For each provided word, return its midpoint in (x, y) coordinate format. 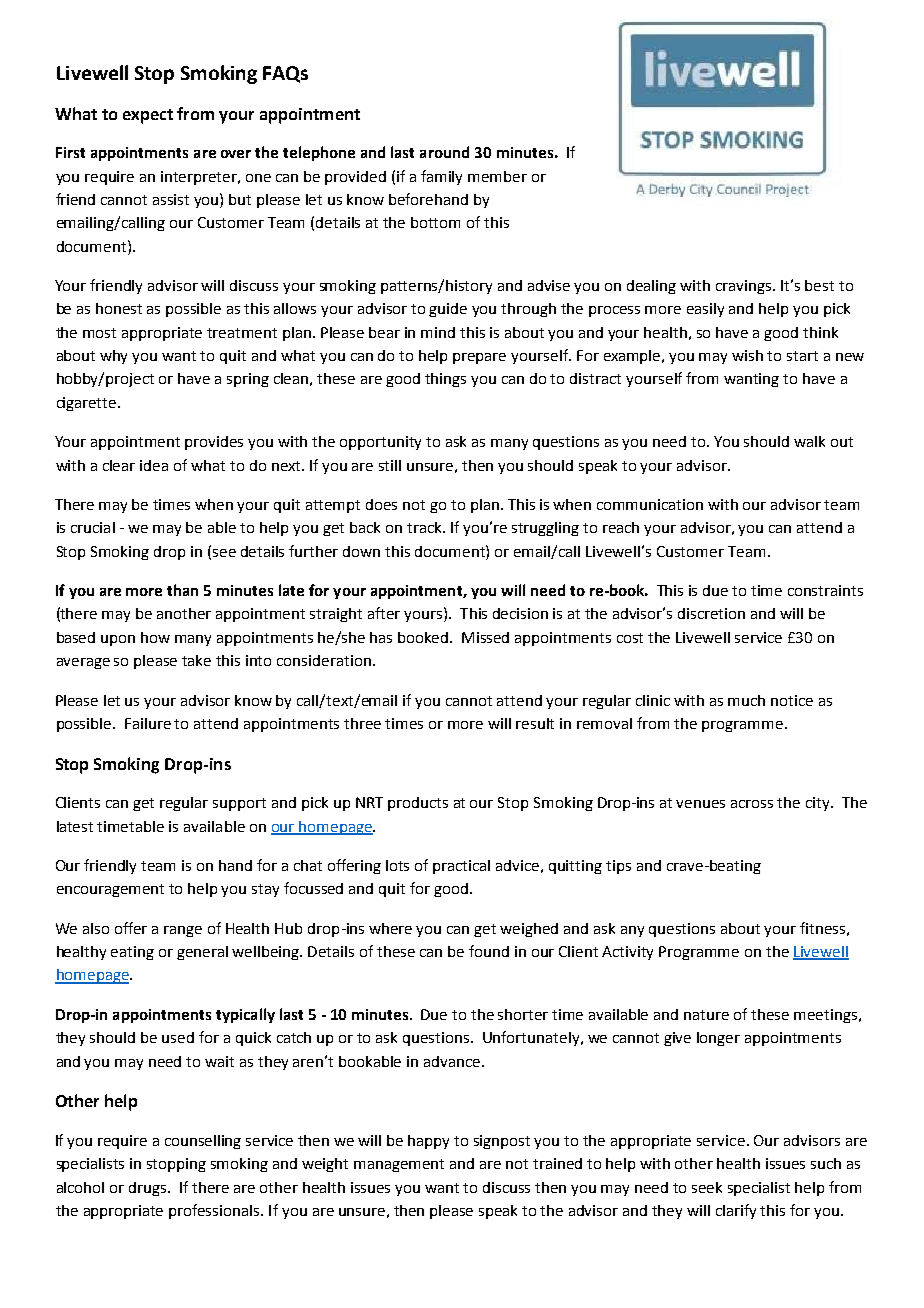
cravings (745, 287)
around (444, 152)
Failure (148, 723)
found (489, 951)
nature (706, 1015)
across (752, 804)
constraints (825, 590)
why (113, 357)
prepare (479, 358)
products (418, 804)
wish (747, 355)
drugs (149, 1189)
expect (148, 116)
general (202, 953)
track (425, 527)
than (182, 590)
